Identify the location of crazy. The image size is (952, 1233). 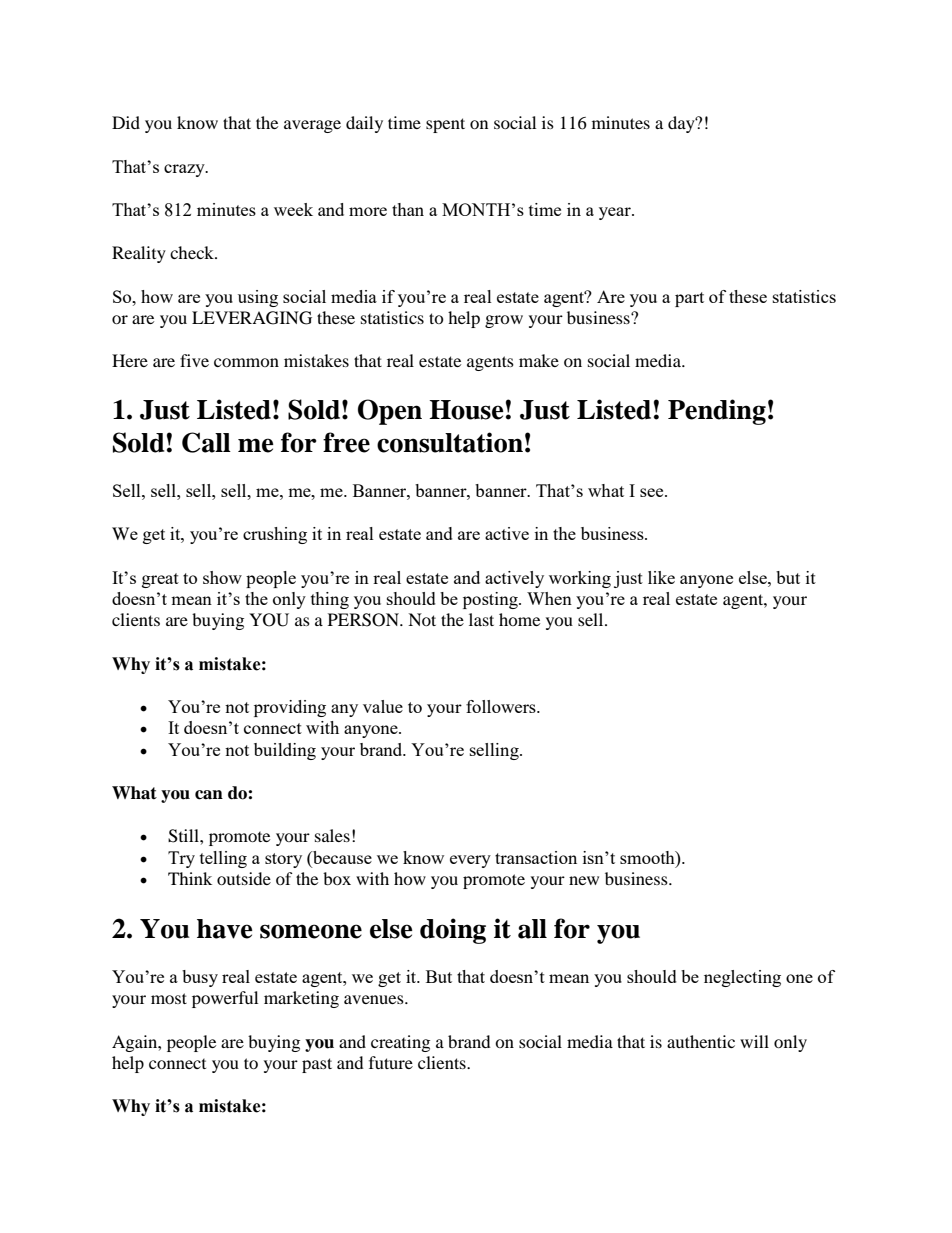
(185, 170).
